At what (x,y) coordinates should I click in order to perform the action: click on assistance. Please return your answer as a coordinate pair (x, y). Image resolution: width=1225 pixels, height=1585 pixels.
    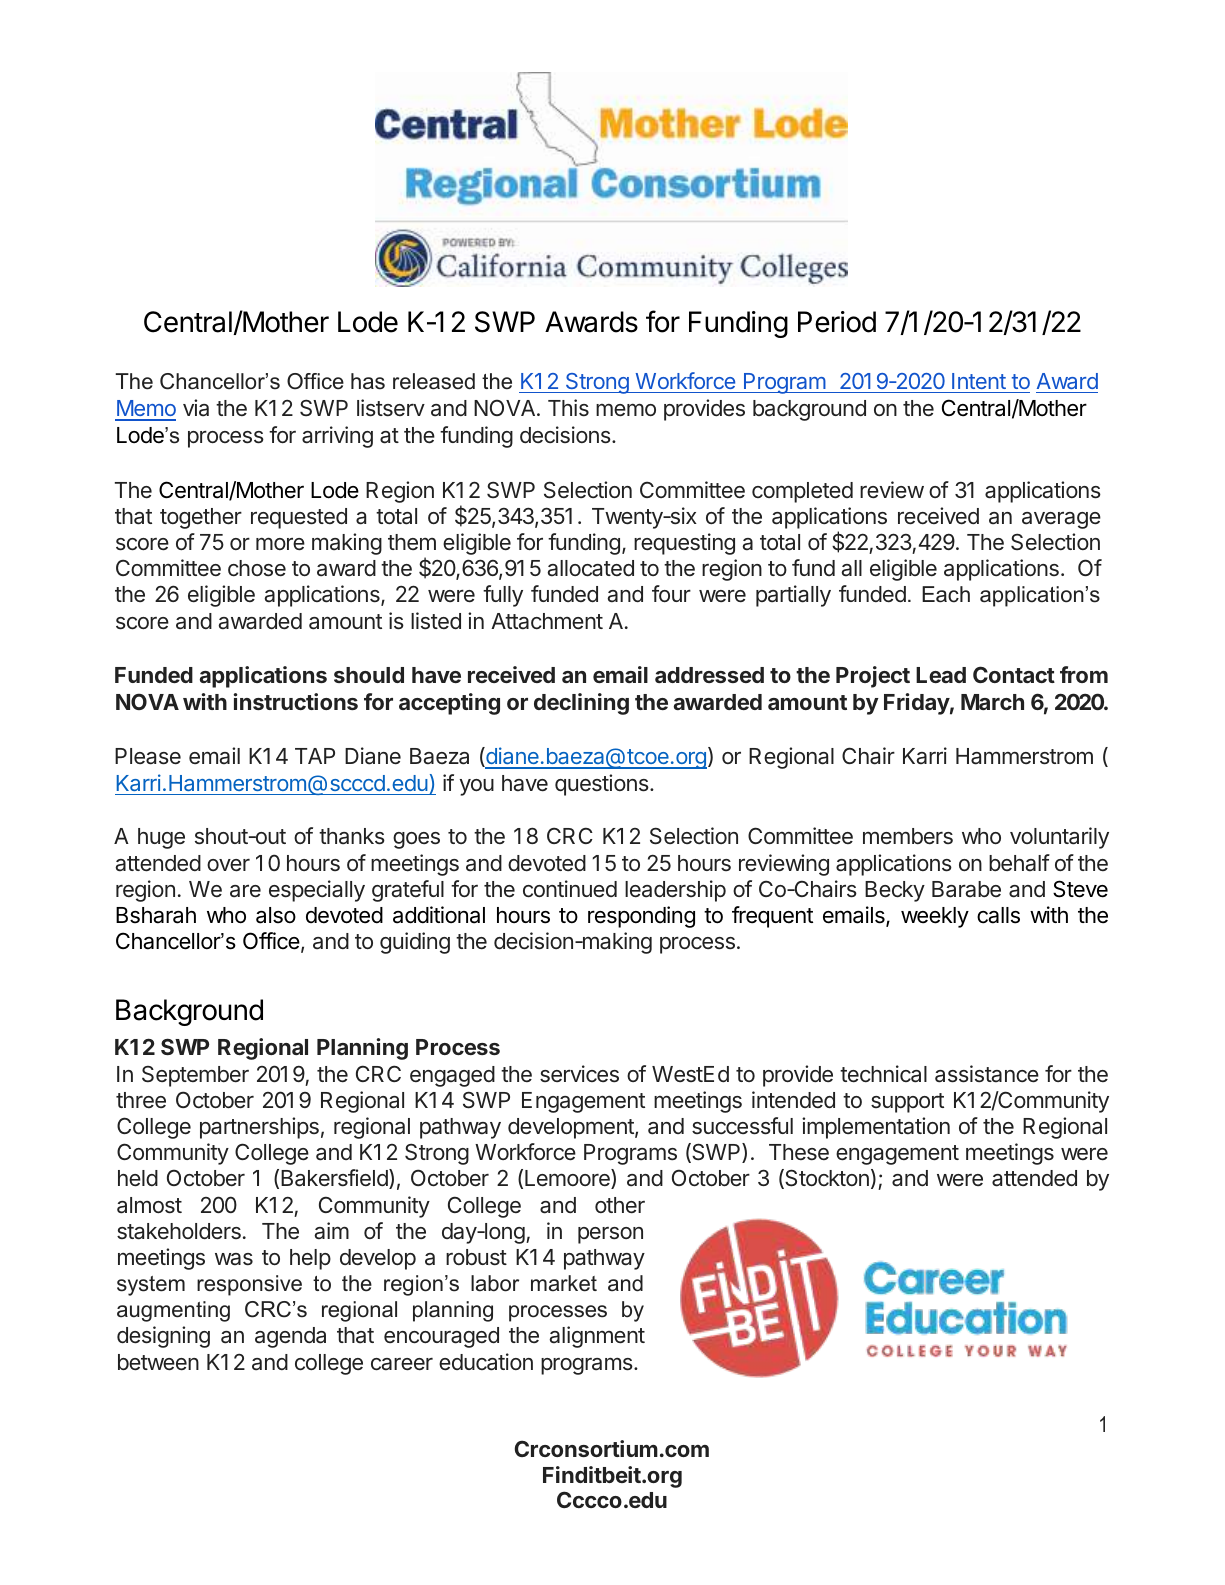
    Looking at the image, I should click on (987, 1074).
